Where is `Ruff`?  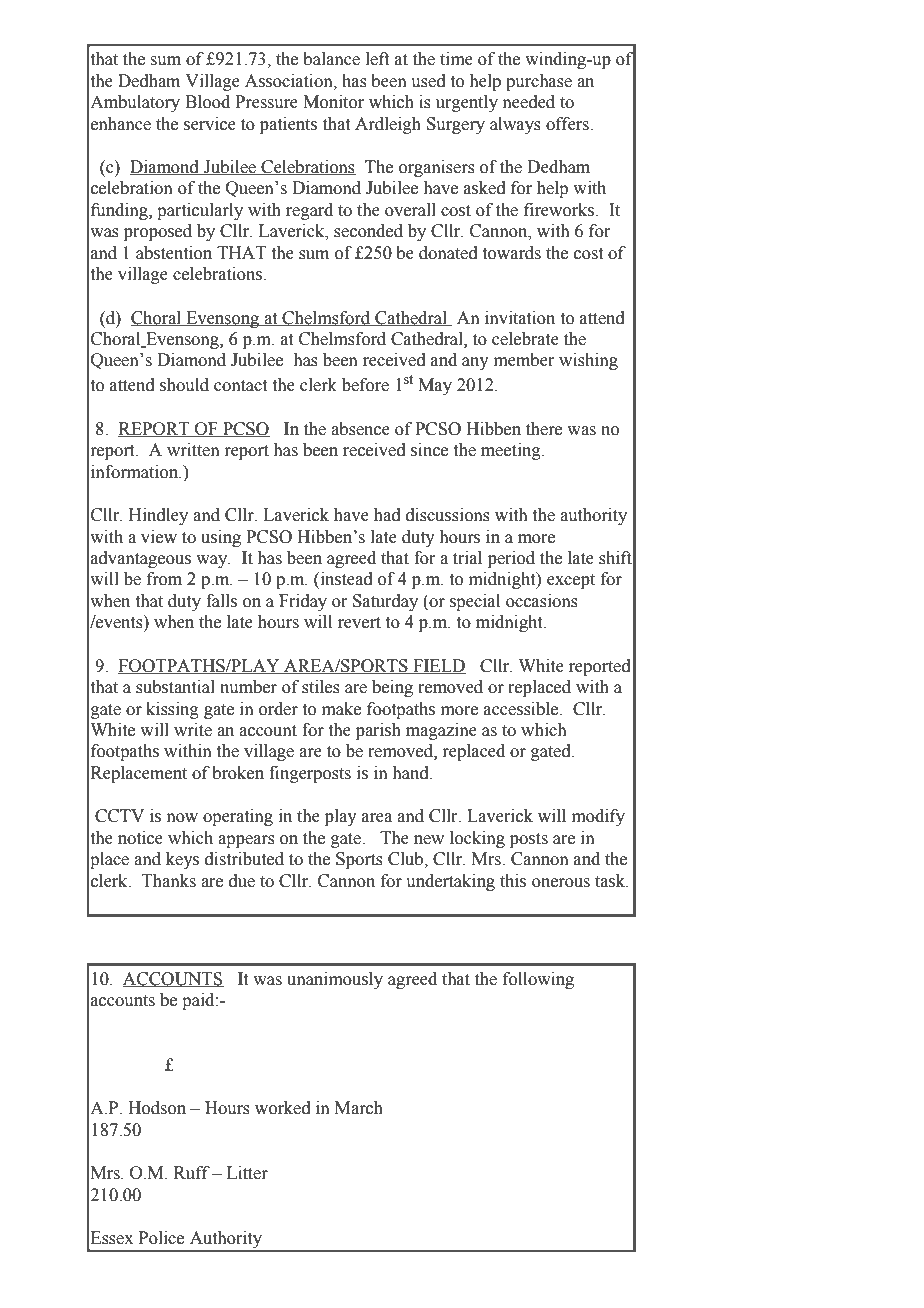
Ruff is located at coordinates (192, 1173).
